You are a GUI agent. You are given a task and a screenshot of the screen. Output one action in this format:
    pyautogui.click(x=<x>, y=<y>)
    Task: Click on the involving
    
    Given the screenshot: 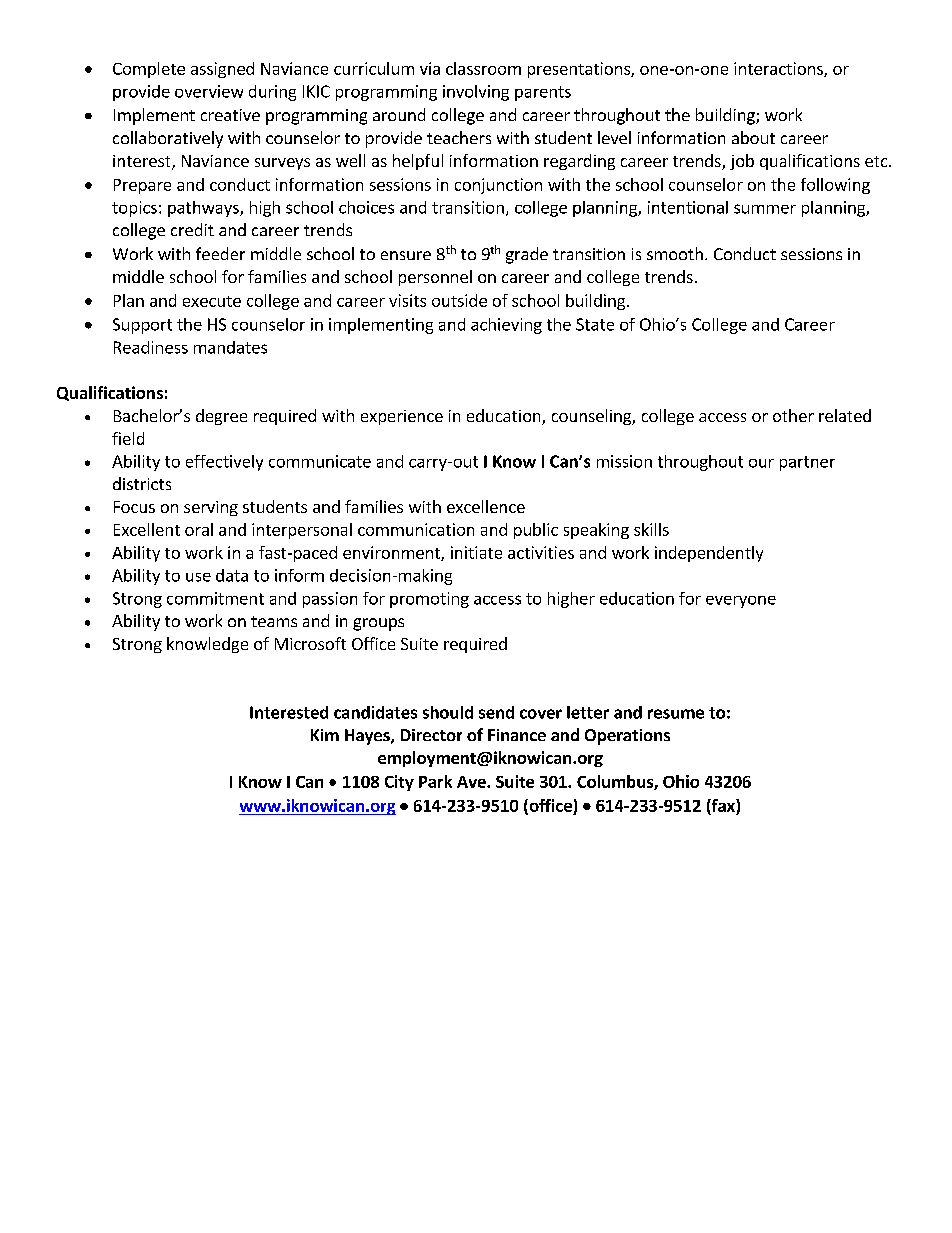 What is the action you would take?
    pyautogui.click(x=476, y=93)
